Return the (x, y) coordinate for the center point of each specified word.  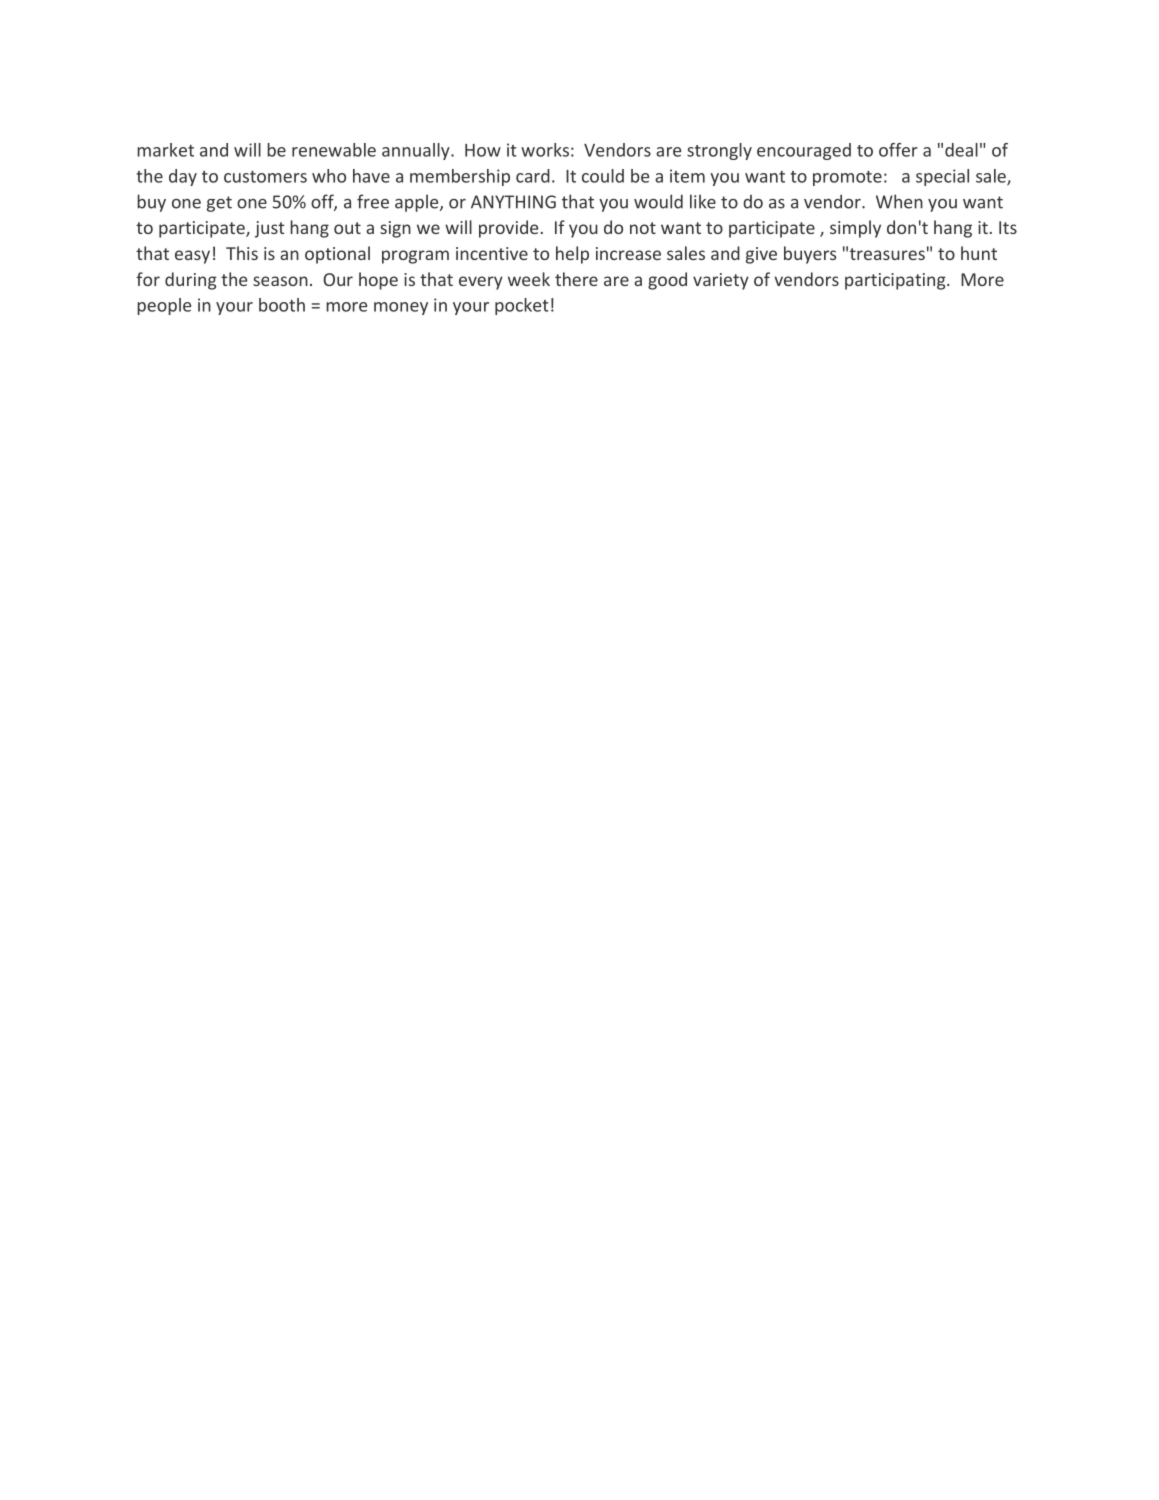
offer (898, 150)
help (572, 255)
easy (192, 257)
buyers (810, 255)
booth (282, 305)
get (219, 204)
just (270, 229)
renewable (334, 150)
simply (855, 229)
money (401, 308)
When (899, 201)
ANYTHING (513, 202)
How (483, 150)
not (643, 228)
